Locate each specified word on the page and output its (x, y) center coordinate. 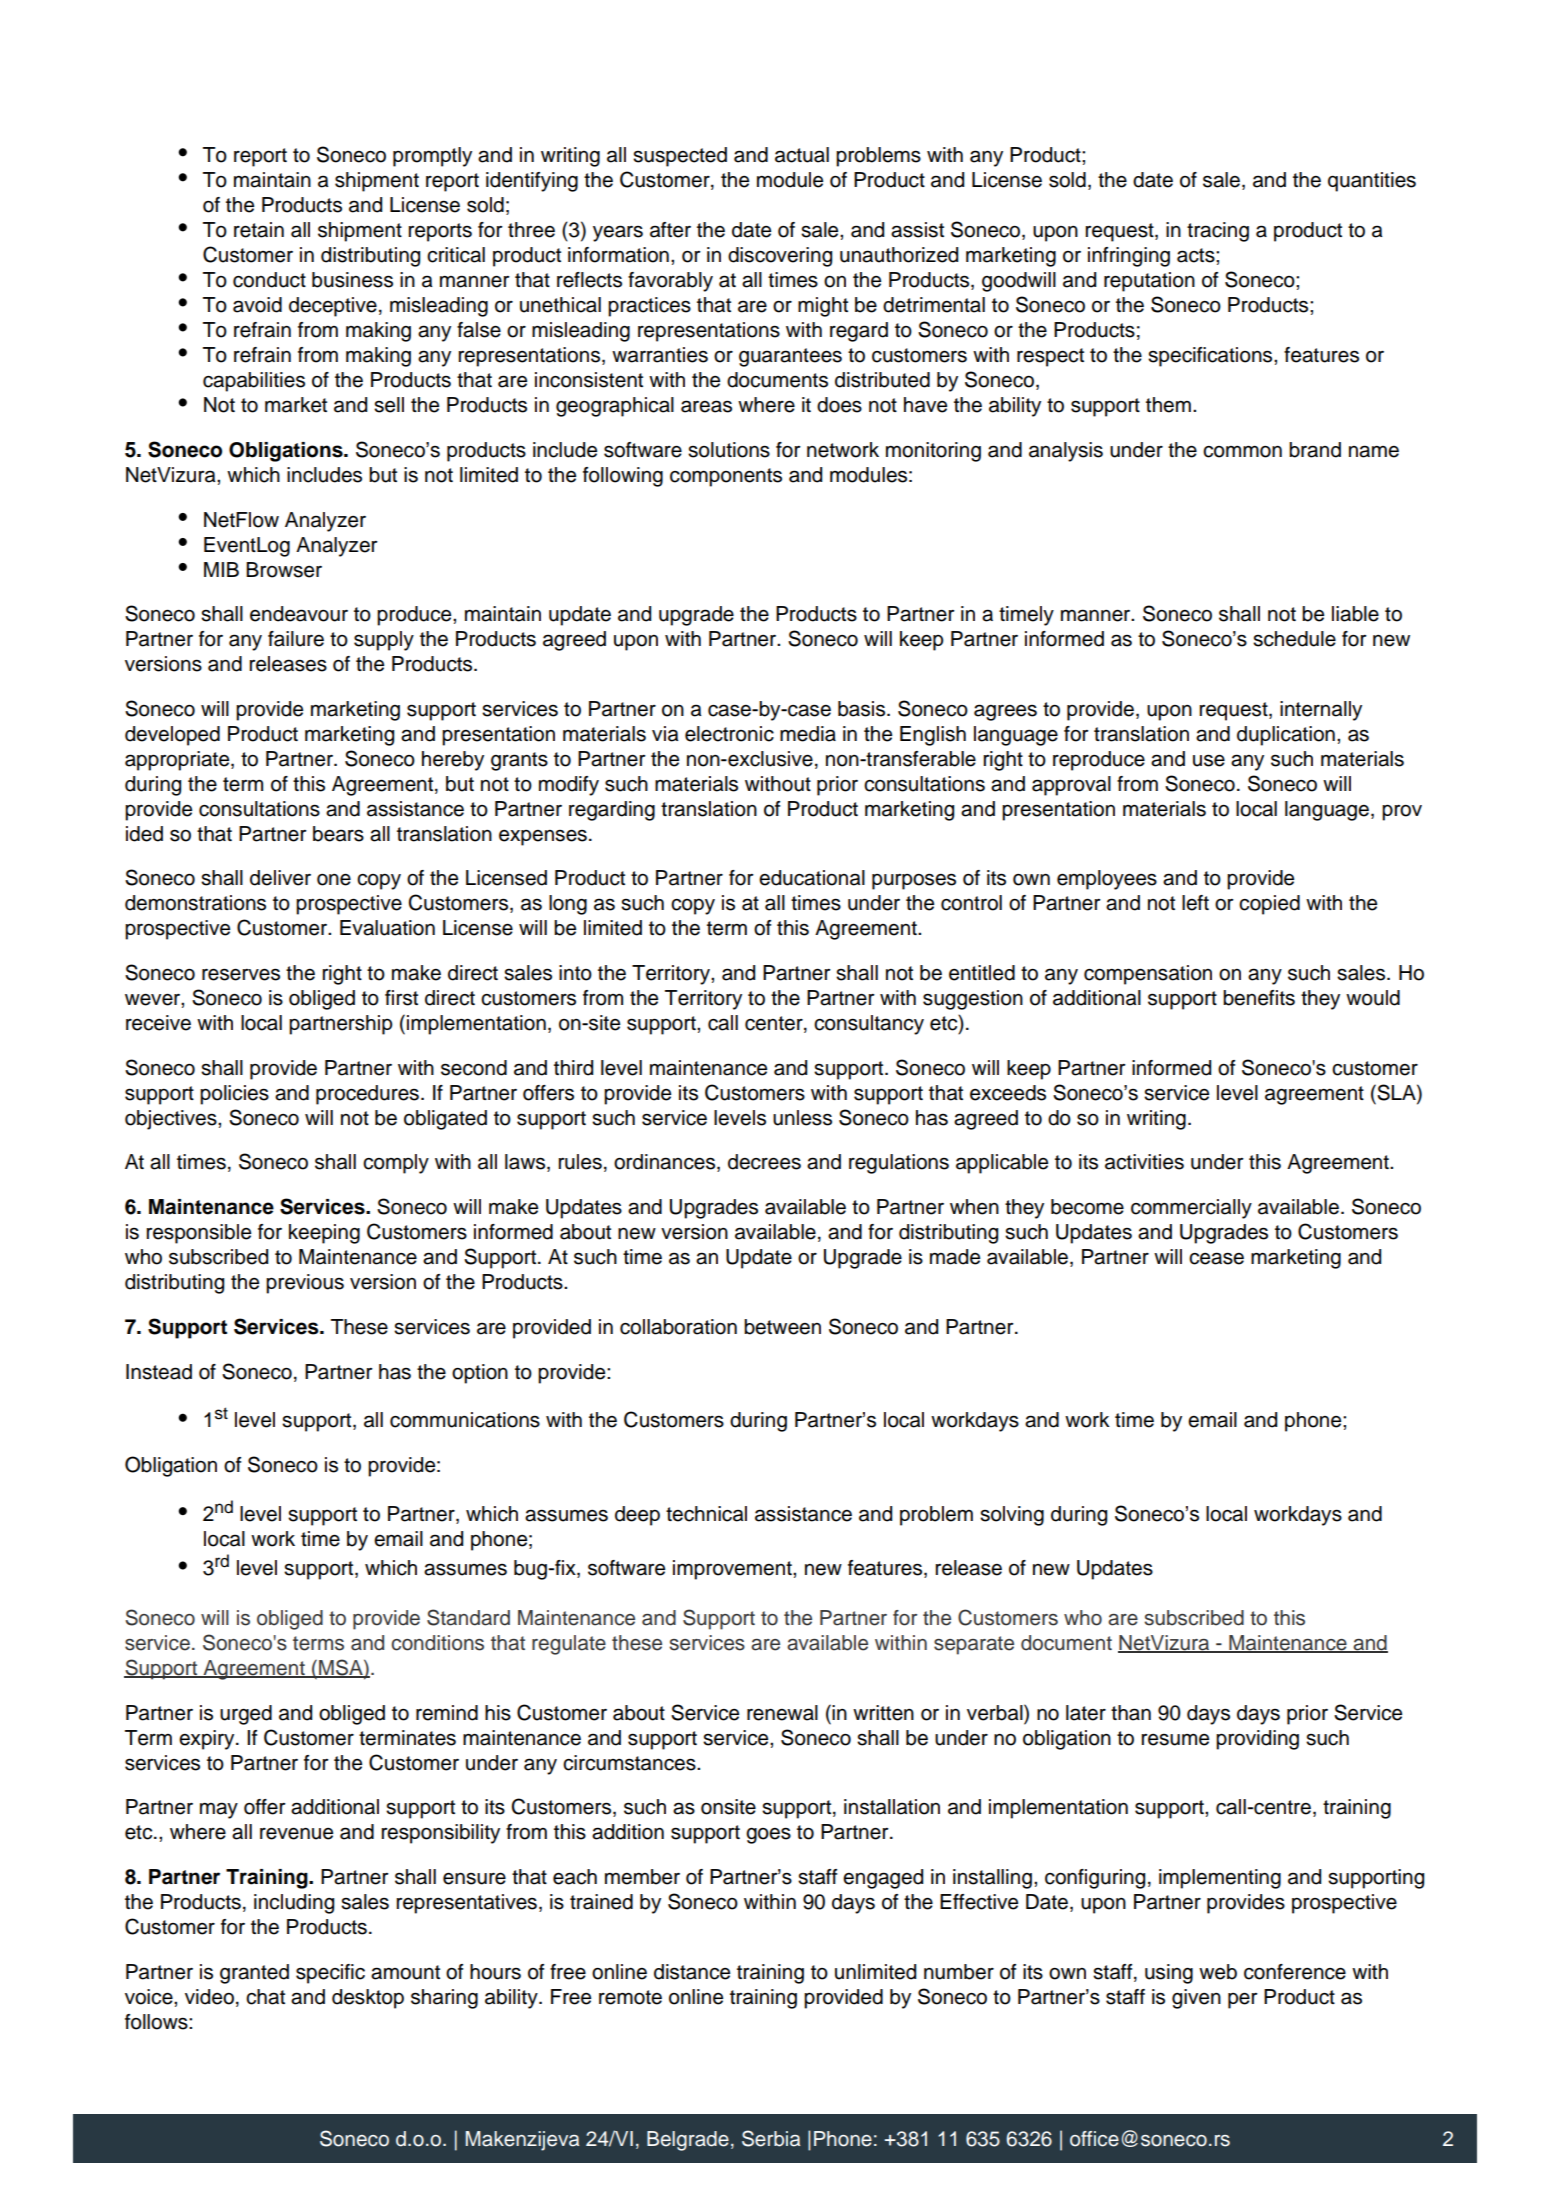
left (1195, 903)
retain (259, 230)
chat (265, 1997)
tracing (1218, 232)
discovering (780, 257)
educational (812, 878)
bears (338, 834)
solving (1012, 1516)
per (1243, 2000)
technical (706, 1514)
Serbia (771, 2138)
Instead (159, 1372)
